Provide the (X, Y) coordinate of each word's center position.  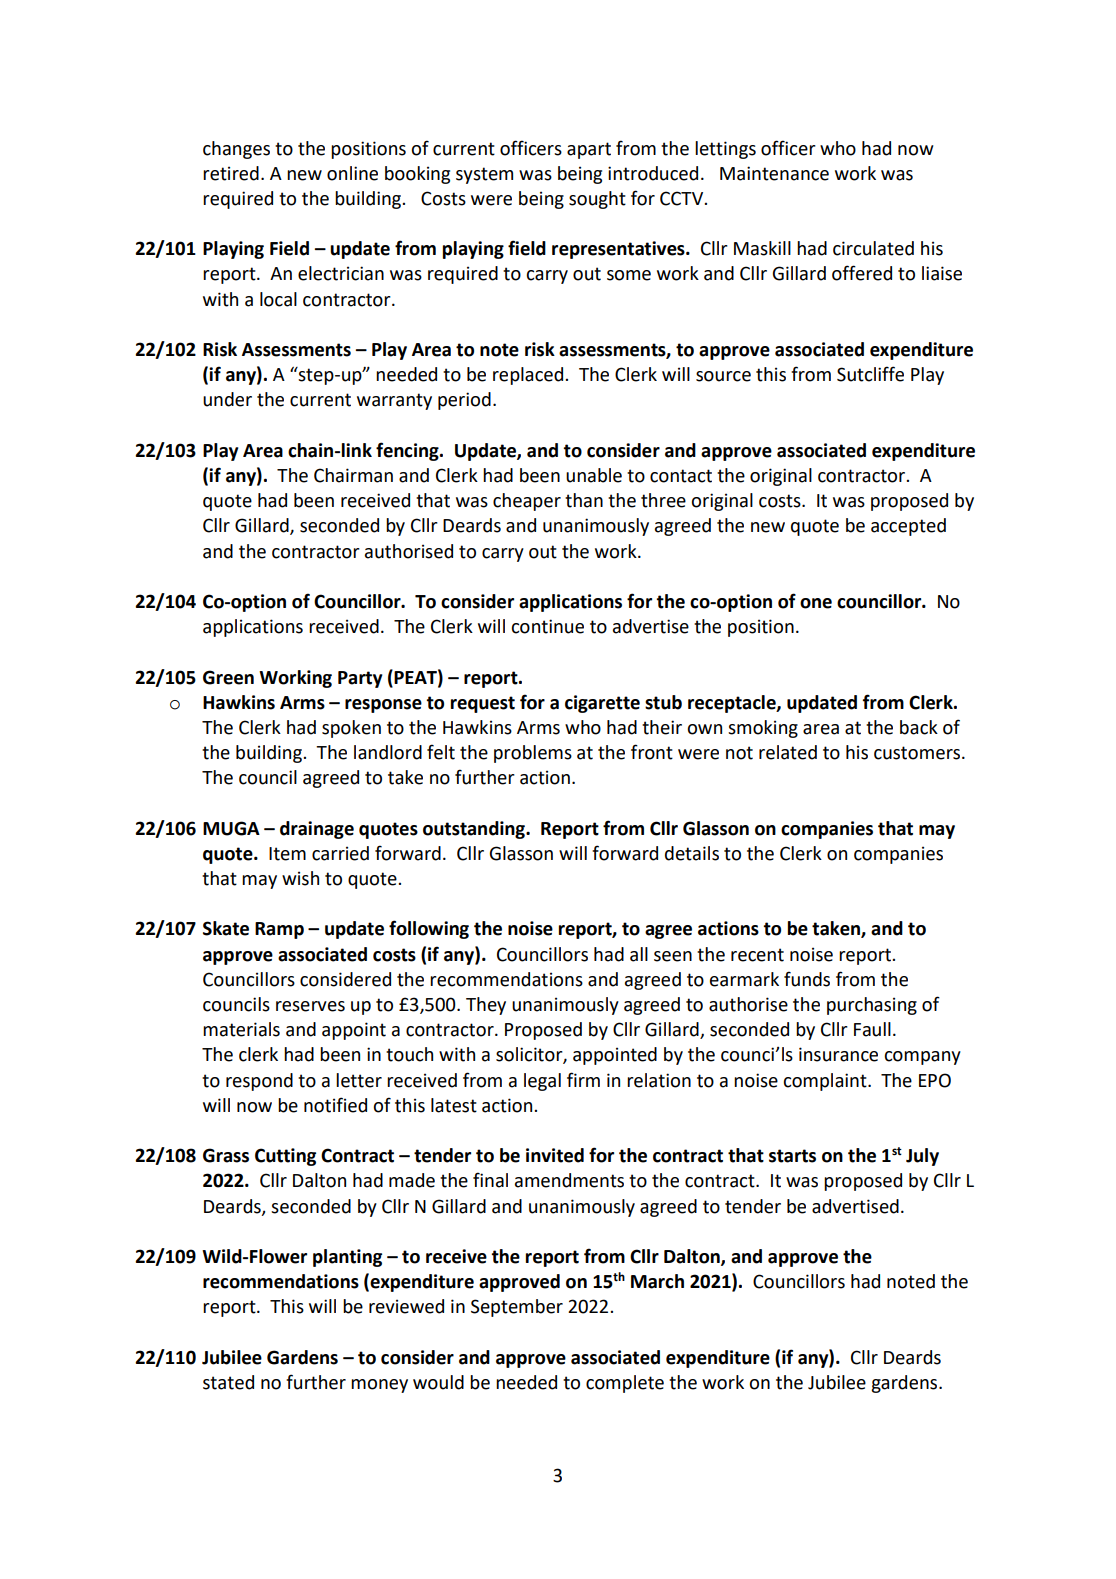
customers (918, 753)
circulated (873, 248)
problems (533, 754)
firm (583, 1079)
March (657, 1281)
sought (597, 200)
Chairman (353, 475)
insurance (838, 1054)
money (379, 1386)
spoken (351, 729)
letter (359, 1080)
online (352, 173)
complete (625, 1384)
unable (594, 475)
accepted (908, 527)
